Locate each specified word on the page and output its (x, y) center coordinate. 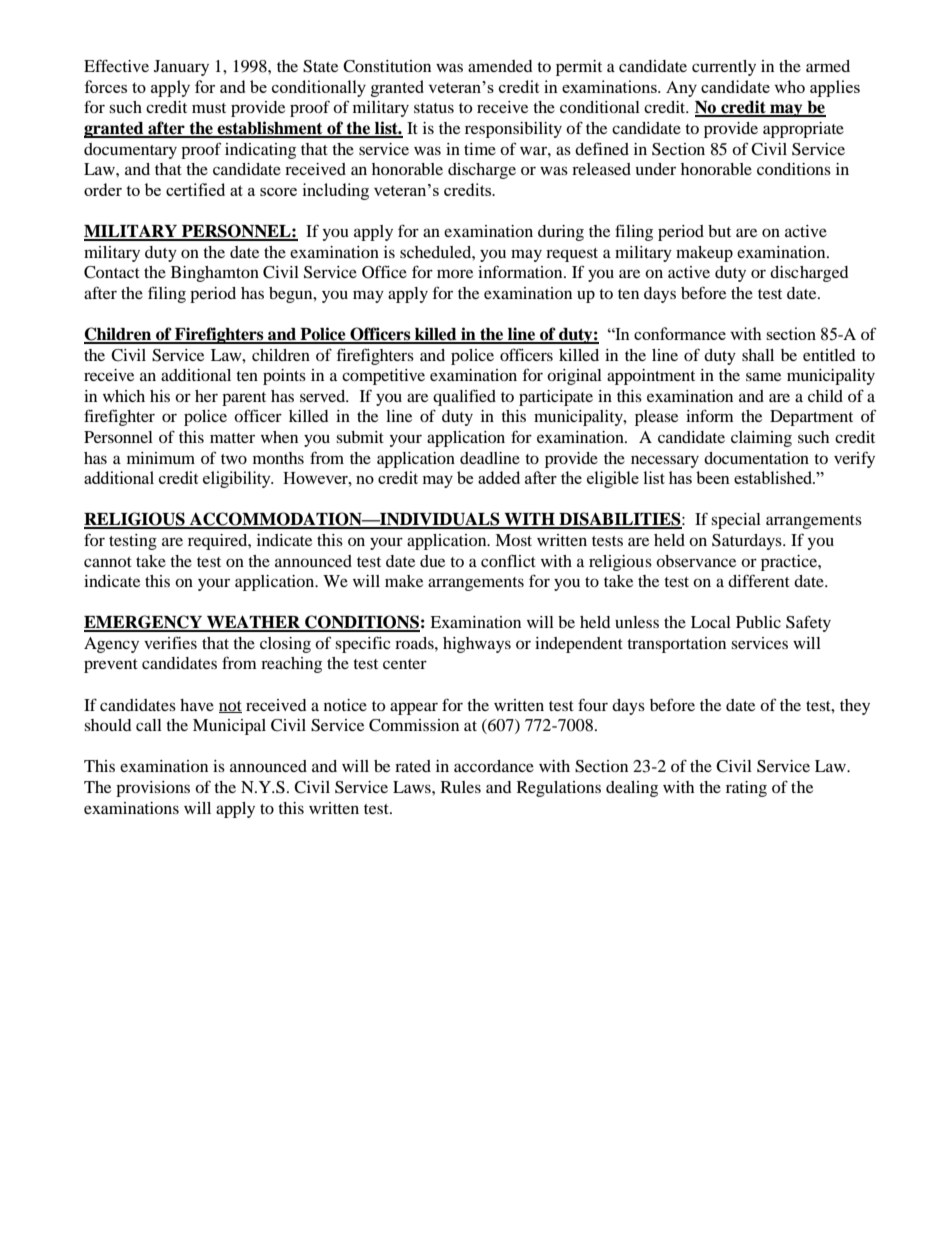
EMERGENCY (144, 623)
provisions (153, 789)
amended (500, 66)
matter (232, 438)
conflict (508, 560)
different (759, 580)
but (719, 231)
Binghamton (215, 274)
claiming (761, 439)
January (181, 68)
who (789, 86)
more (455, 273)
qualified (464, 397)
